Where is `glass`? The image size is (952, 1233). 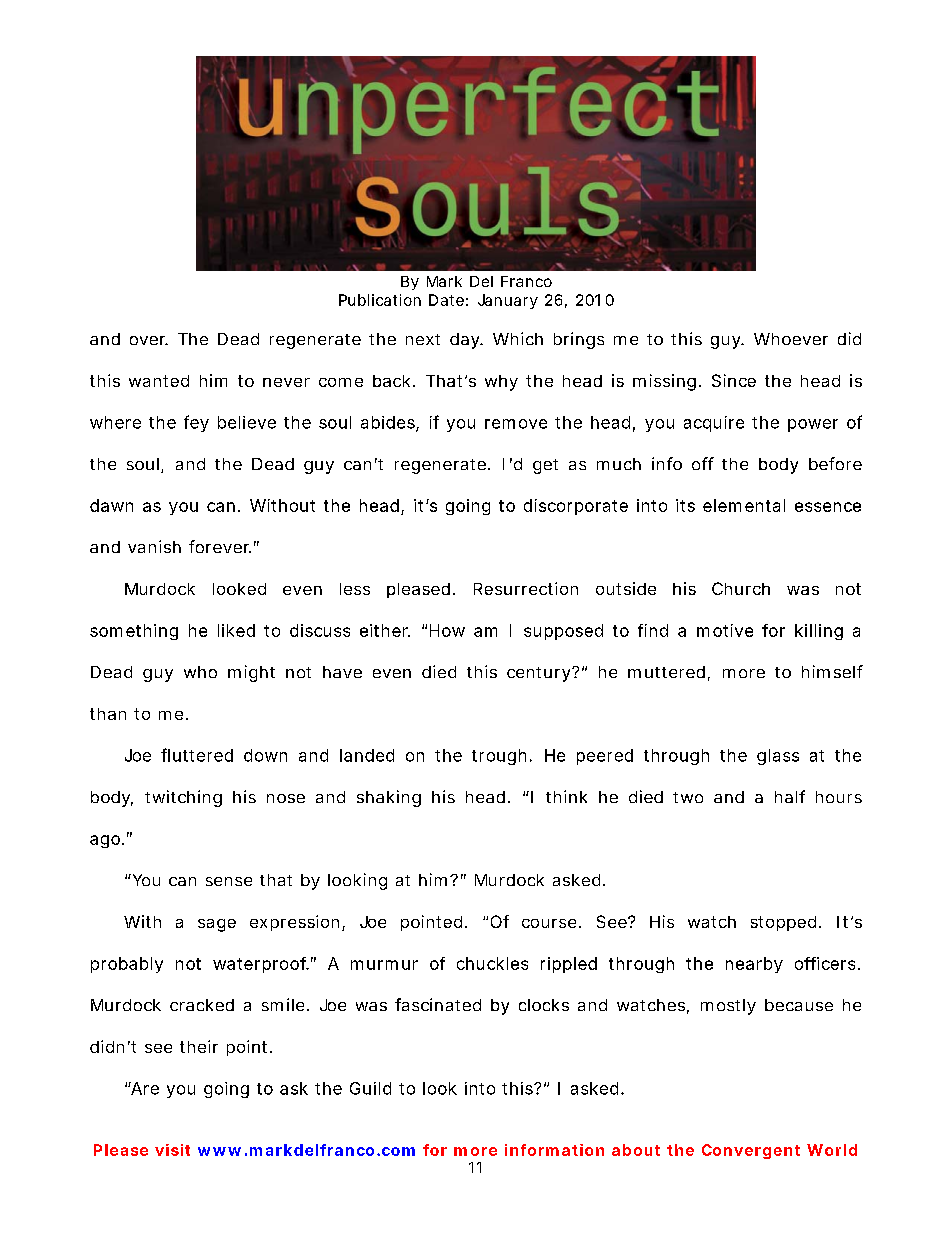 glass is located at coordinates (778, 757).
